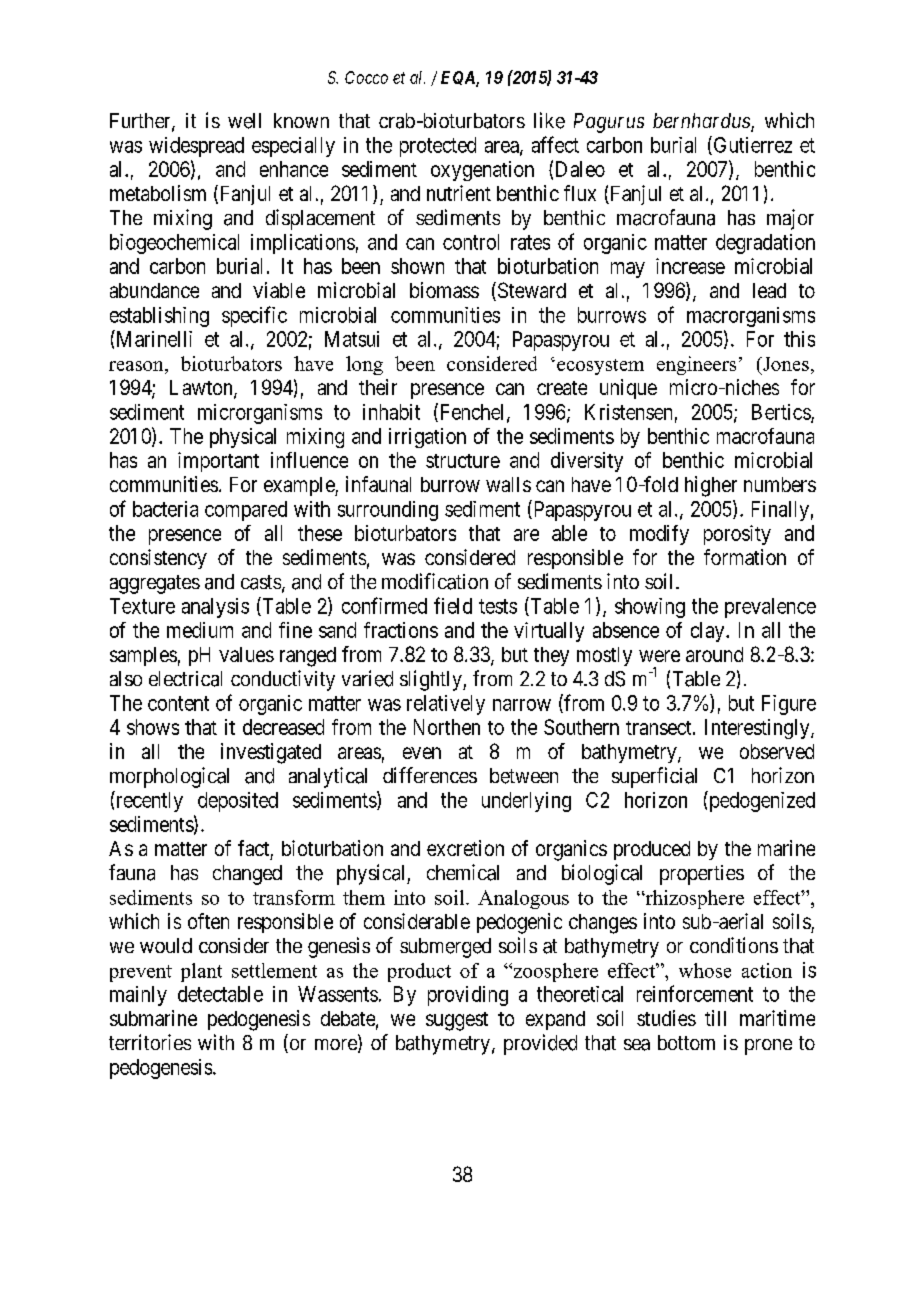 This document has height=1305, width=924. I want to click on suggest, so click(457, 1021).
